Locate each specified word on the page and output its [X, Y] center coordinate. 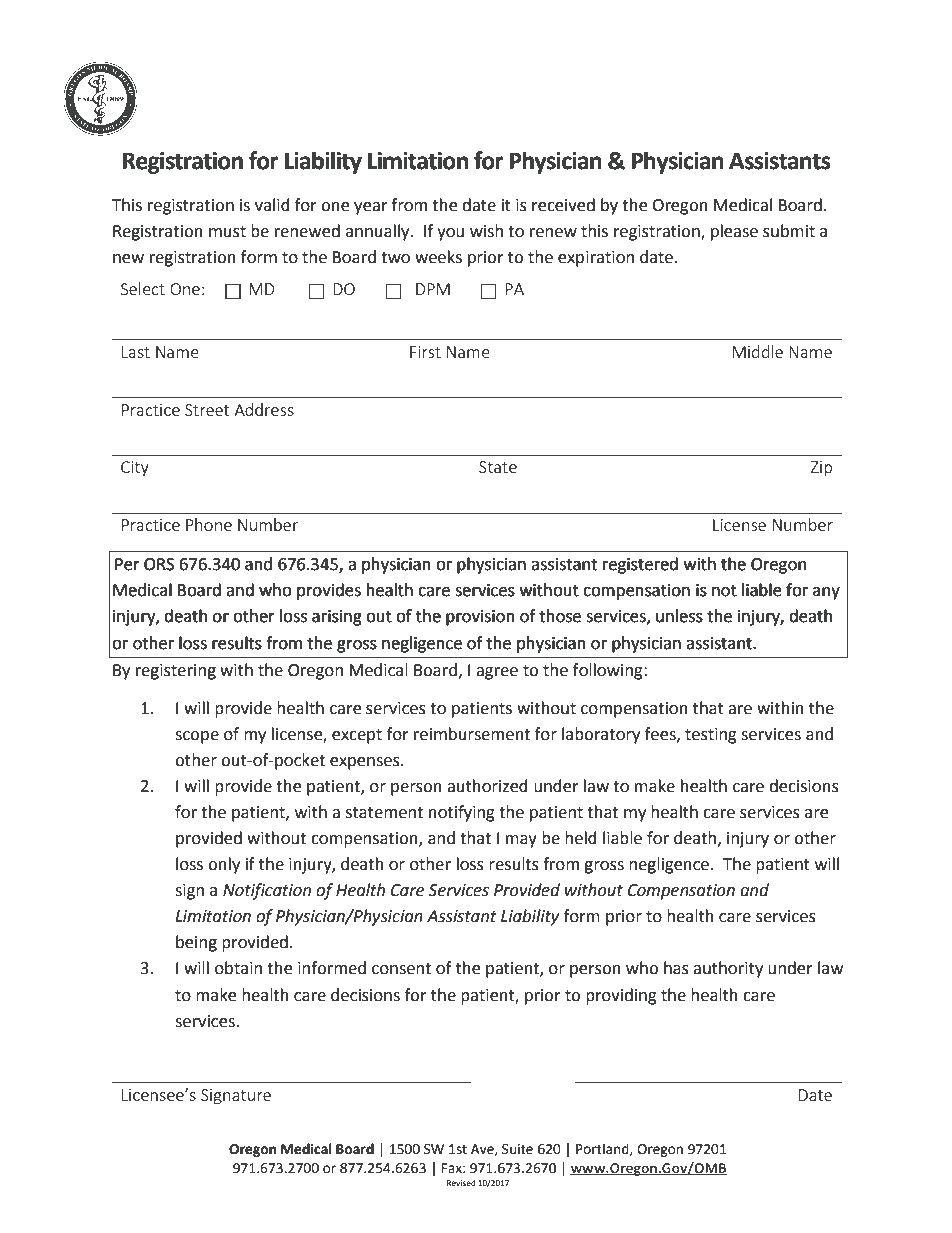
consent [401, 969]
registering [176, 672]
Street [207, 410]
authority [728, 969]
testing [711, 736]
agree [497, 673]
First [425, 352]
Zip [821, 468]
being [196, 943]
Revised [461, 1183]
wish [486, 231]
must [227, 232]
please [734, 232]
